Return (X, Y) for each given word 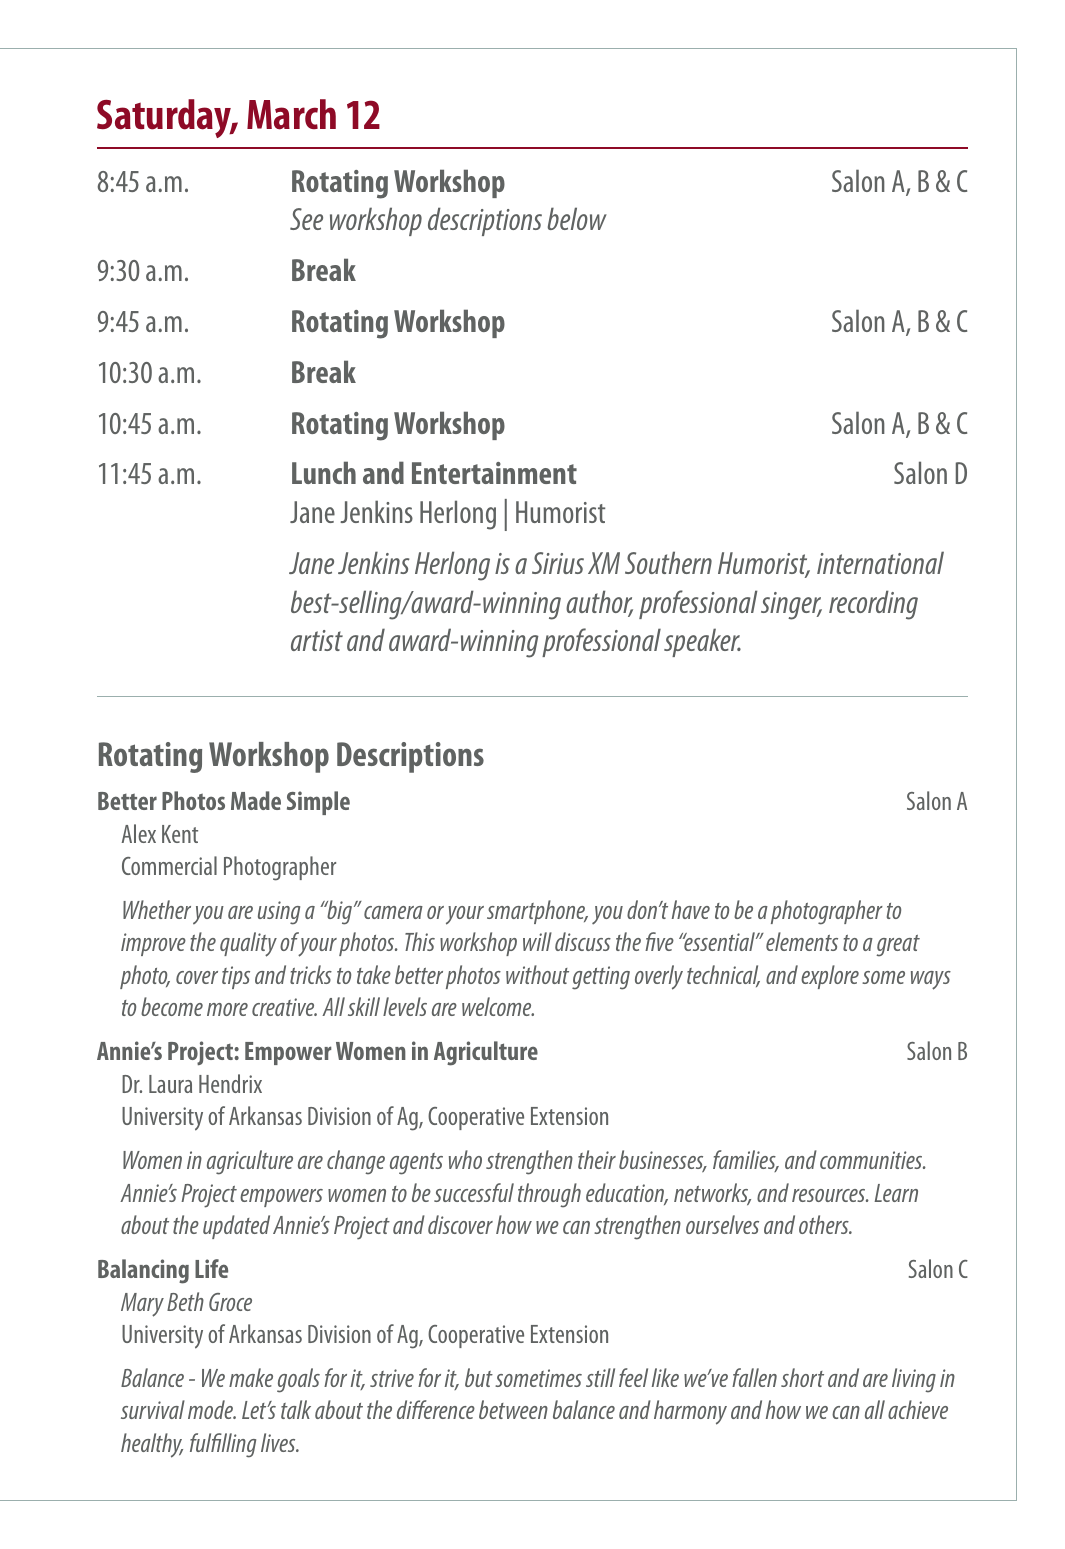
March (291, 114)
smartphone (537, 912)
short (802, 1377)
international (880, 562)
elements (802, 941)
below (577, 218)
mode (212, 1409)
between (513, 1409)
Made (256, 800)
